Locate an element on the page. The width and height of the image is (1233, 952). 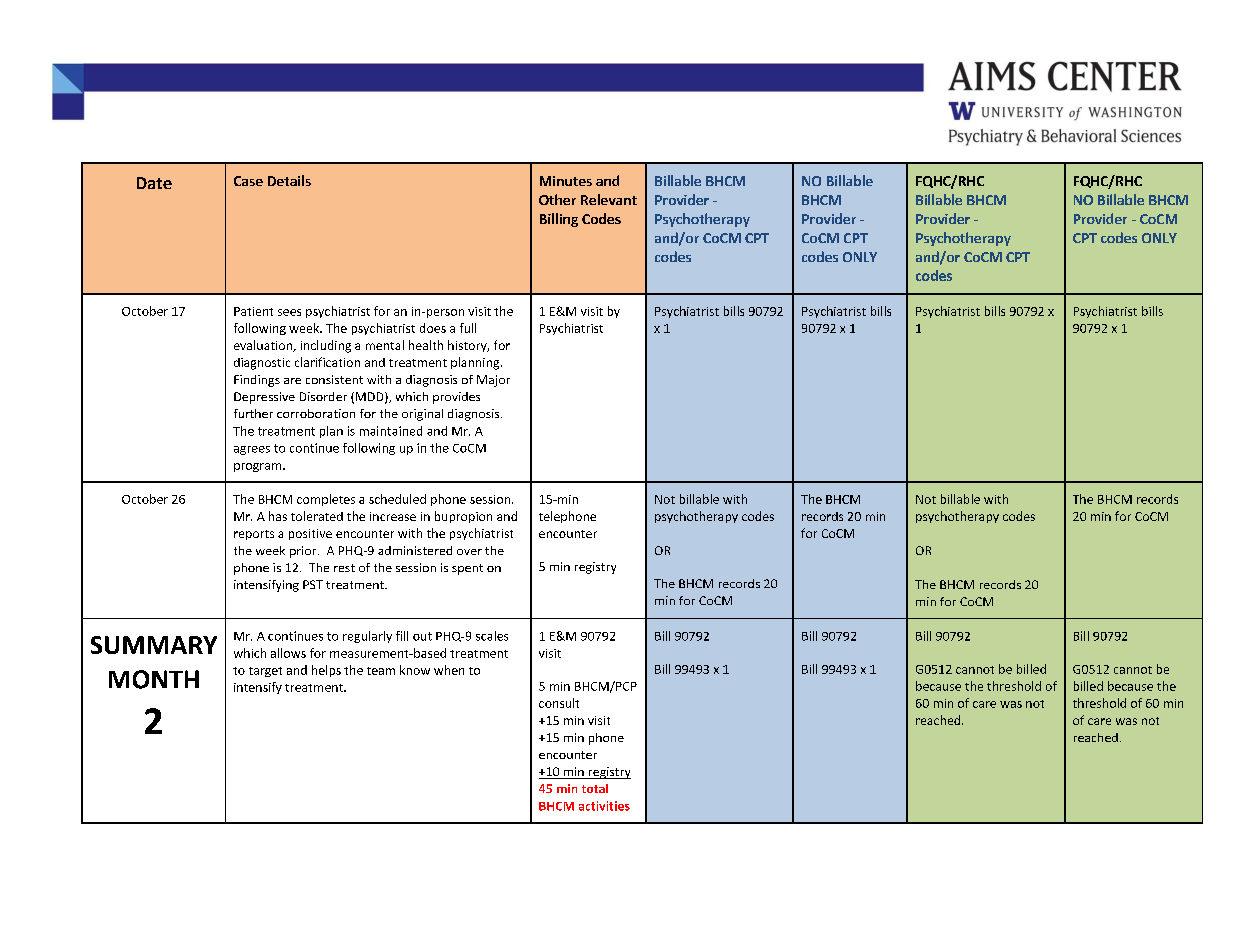
rest is located at coordinates (344, 568).
